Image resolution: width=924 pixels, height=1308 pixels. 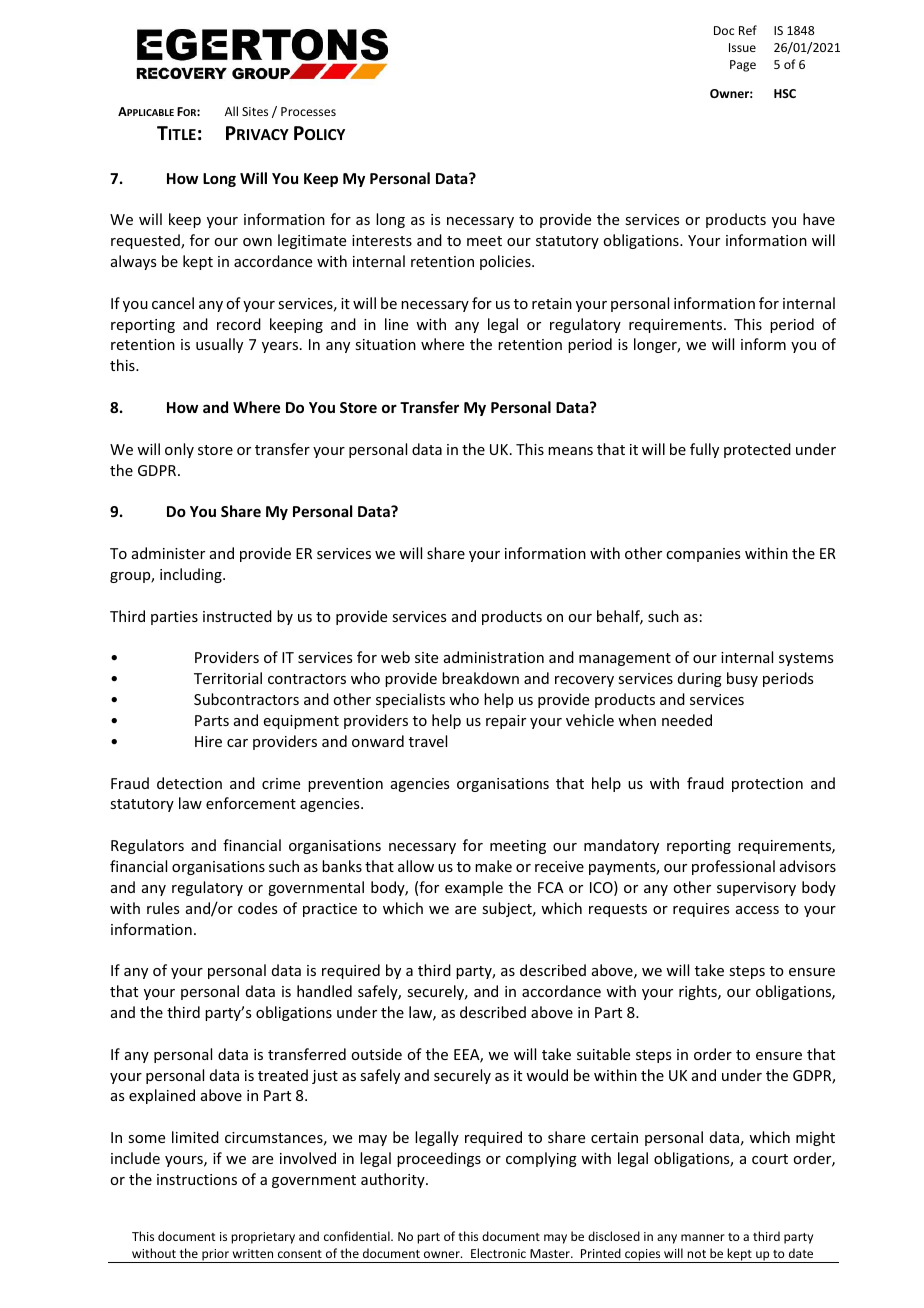 I want to click on only, so click(x=179, y=450).
